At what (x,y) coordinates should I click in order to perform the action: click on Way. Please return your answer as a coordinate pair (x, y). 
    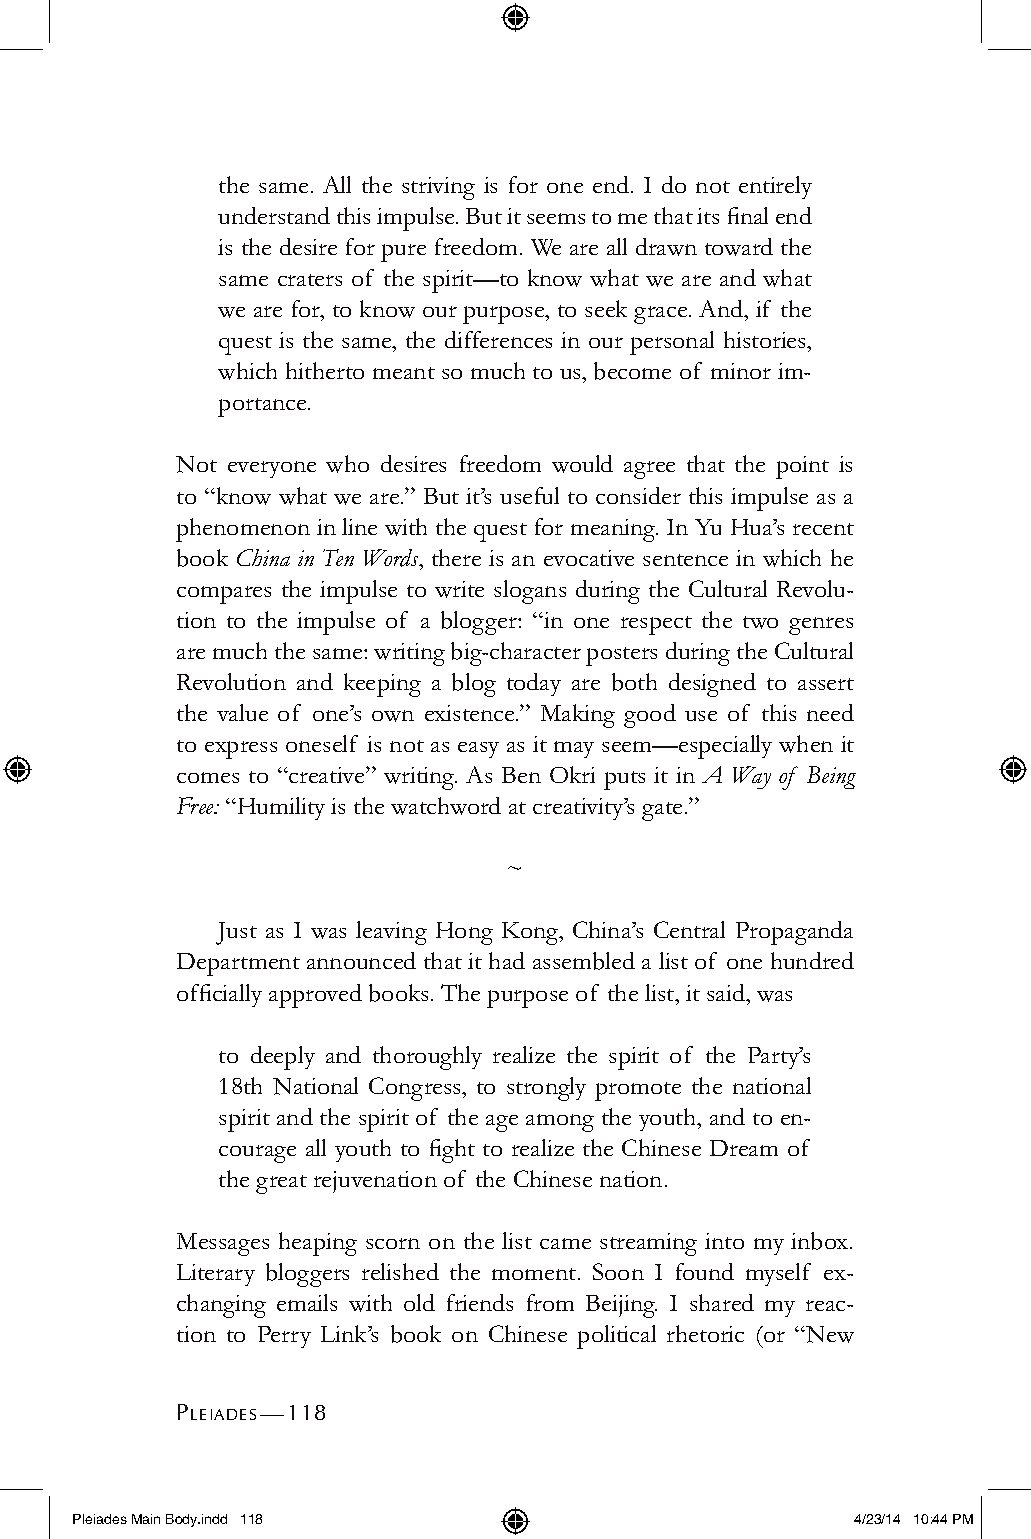
    Looking at the image, I should click on (752, 777).
